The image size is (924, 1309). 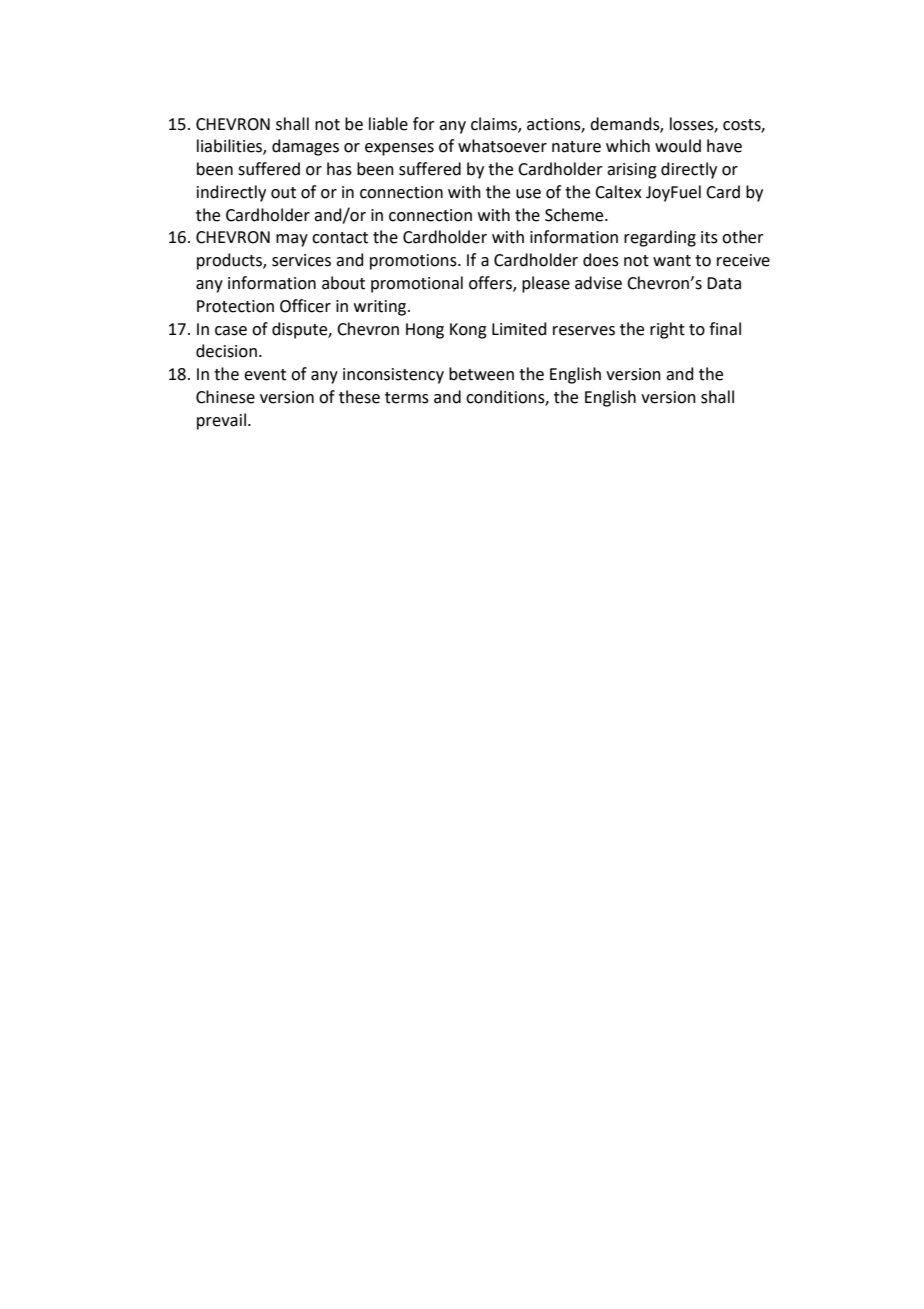 What do you see at coordinates (305, 147) in the document?
I see `damages` at bounding box center [305, 147].
